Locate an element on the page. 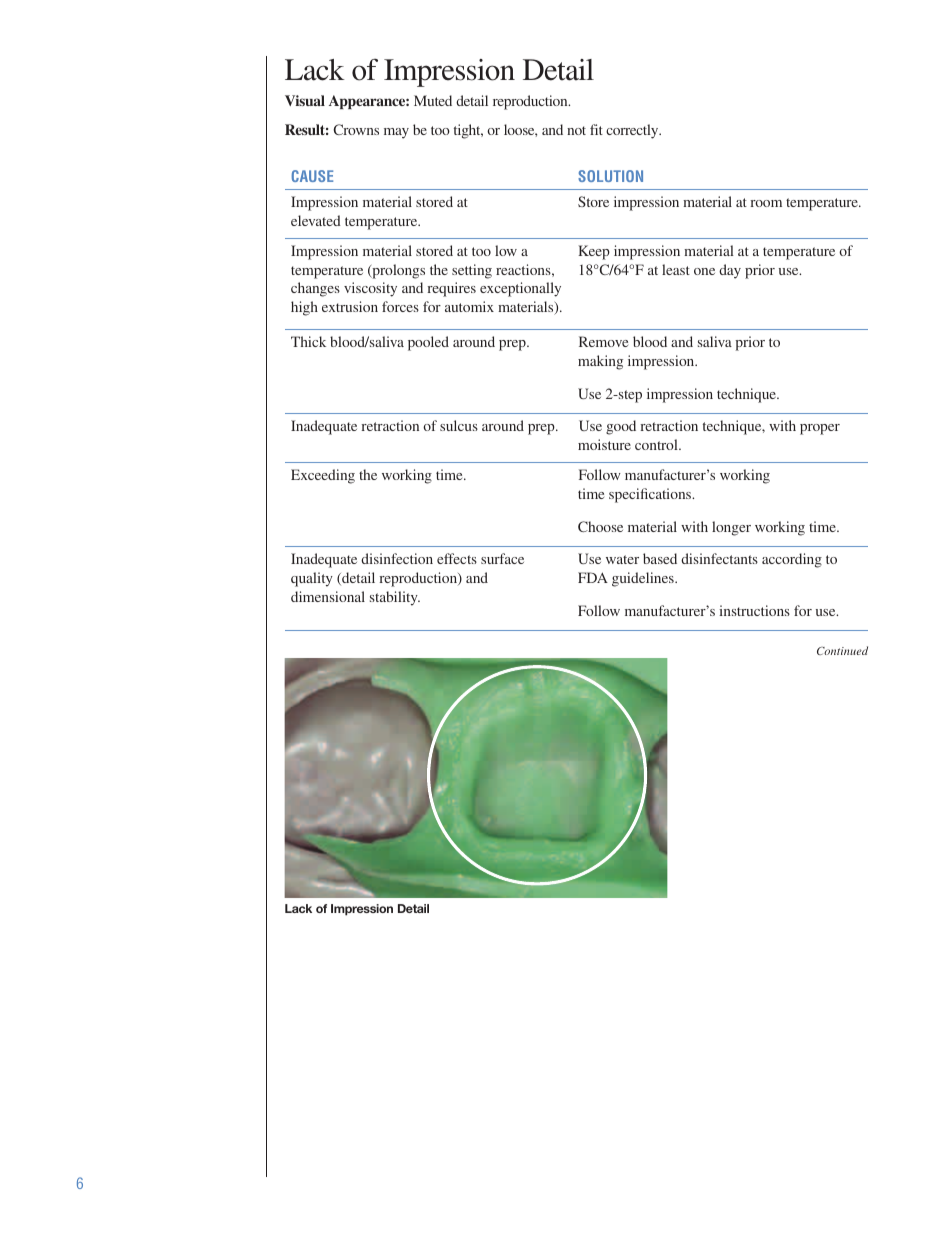 Image resolution: width=952 pixels, height=1233 pixels. instructions is located at coordinates (754, 610).
